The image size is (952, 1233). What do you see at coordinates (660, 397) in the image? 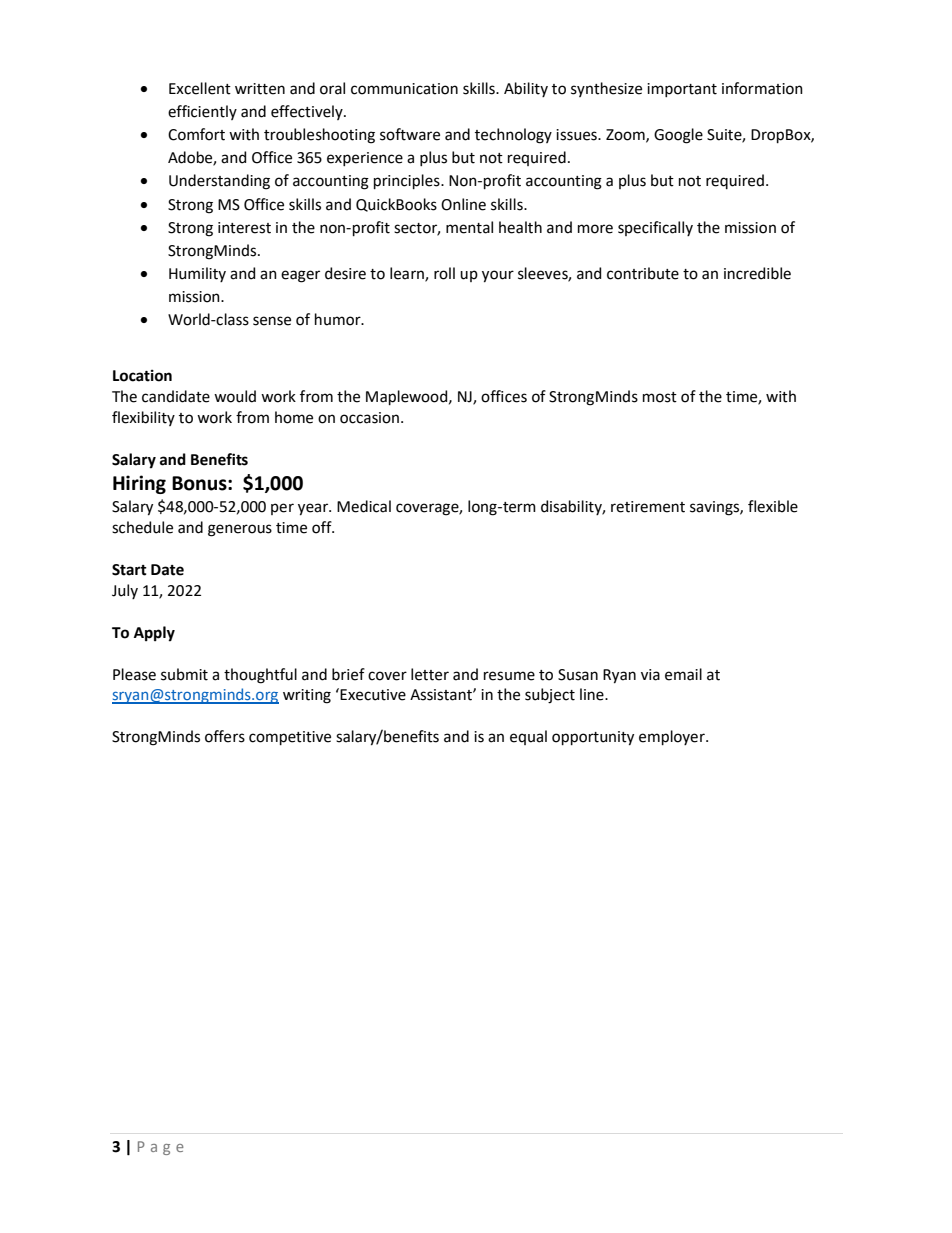
I see `most` at bounding box center [660, 397].
